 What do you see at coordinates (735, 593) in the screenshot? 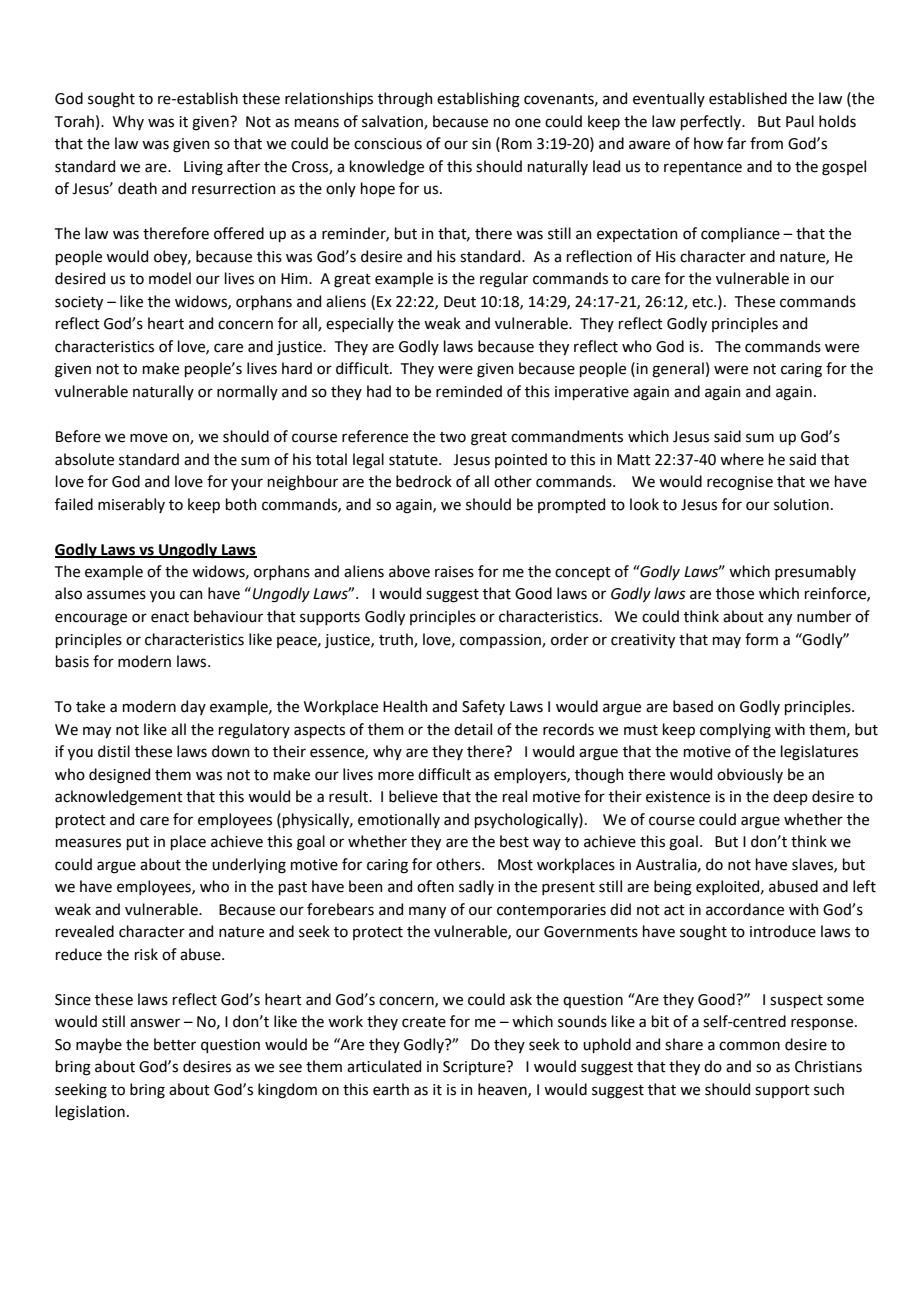
I see `those` at bounding box center [735, 593].
